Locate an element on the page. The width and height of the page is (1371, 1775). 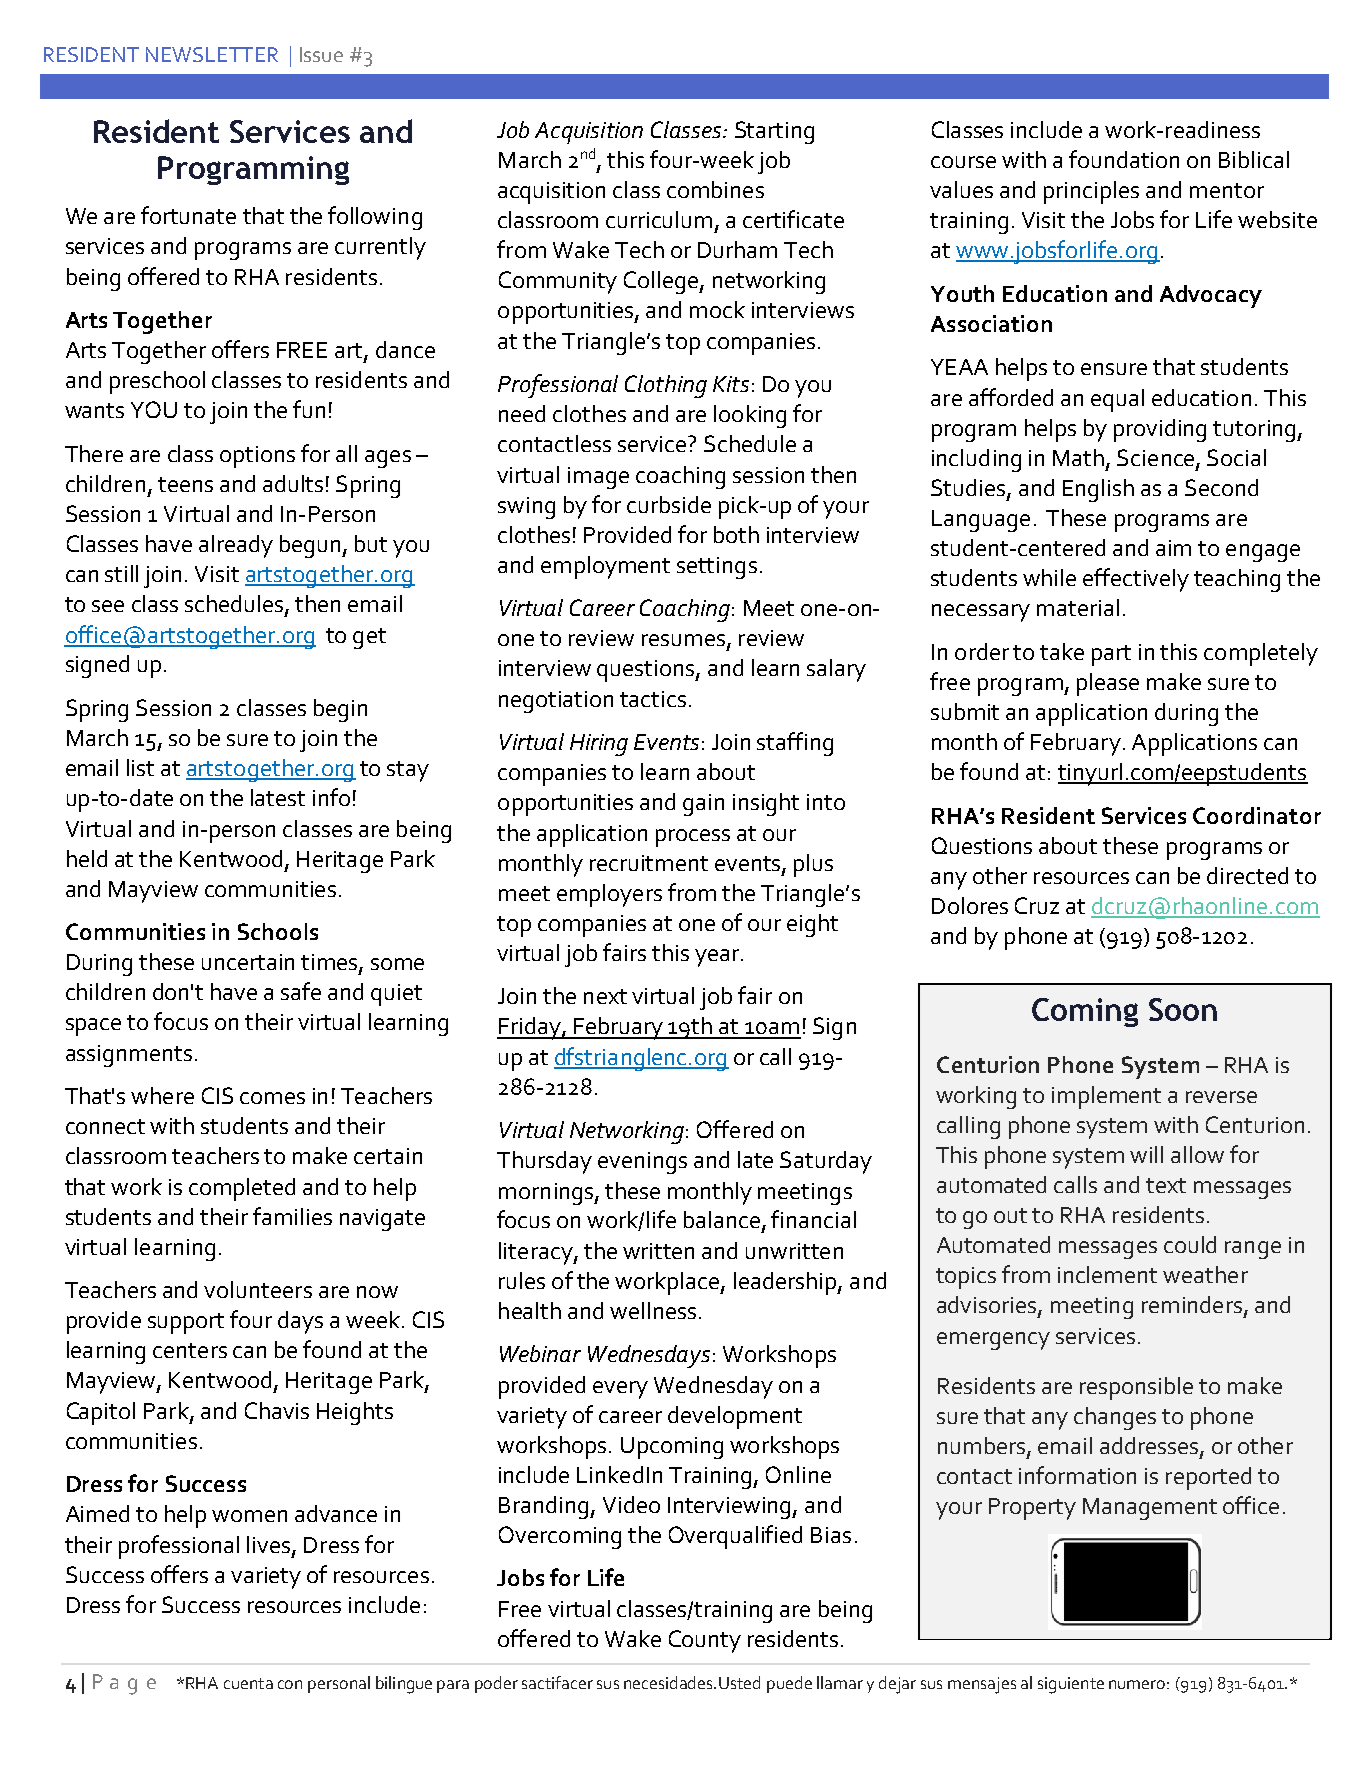
directed is located at coordinates (1247, 875).
